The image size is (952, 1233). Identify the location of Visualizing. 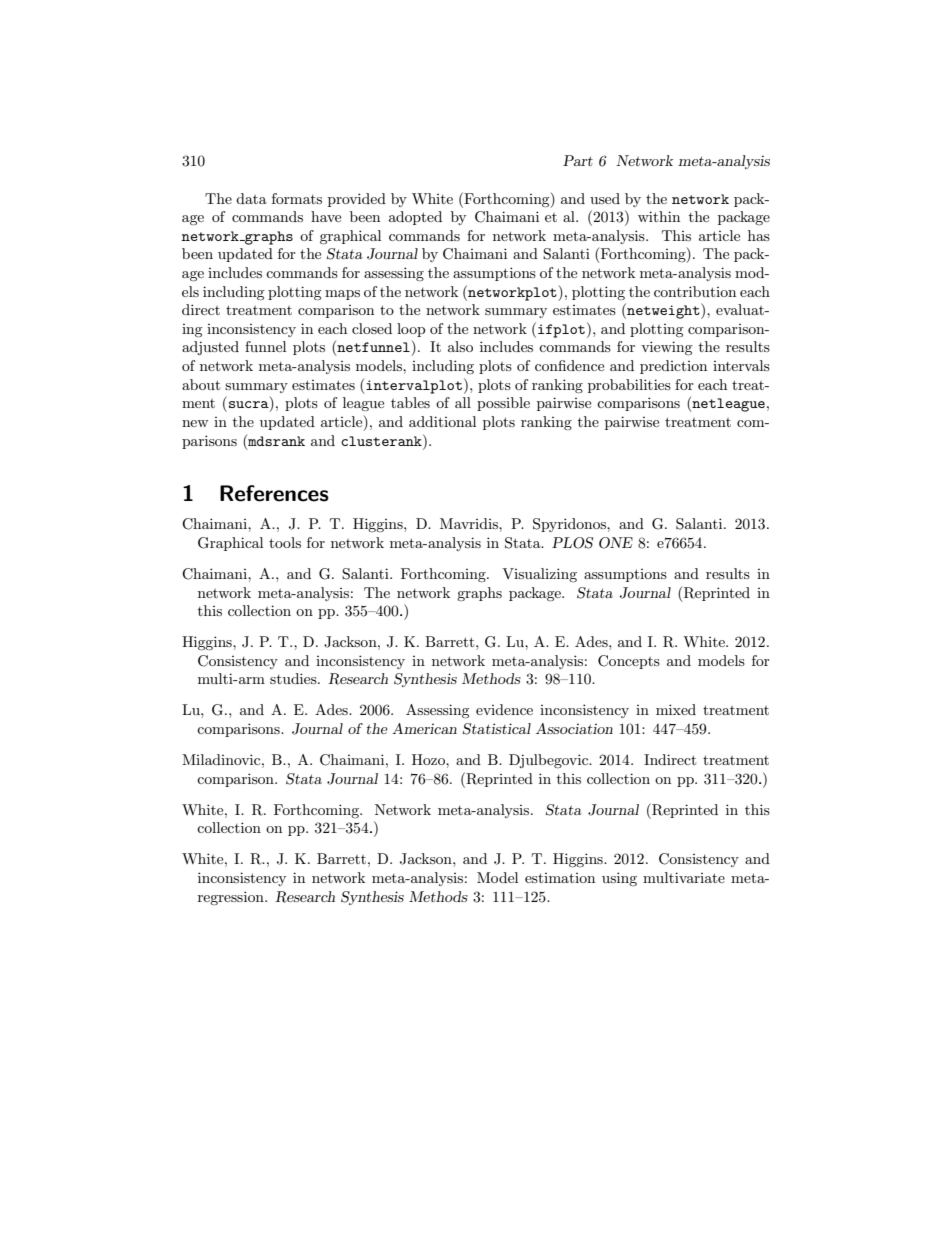
(539, 575).
